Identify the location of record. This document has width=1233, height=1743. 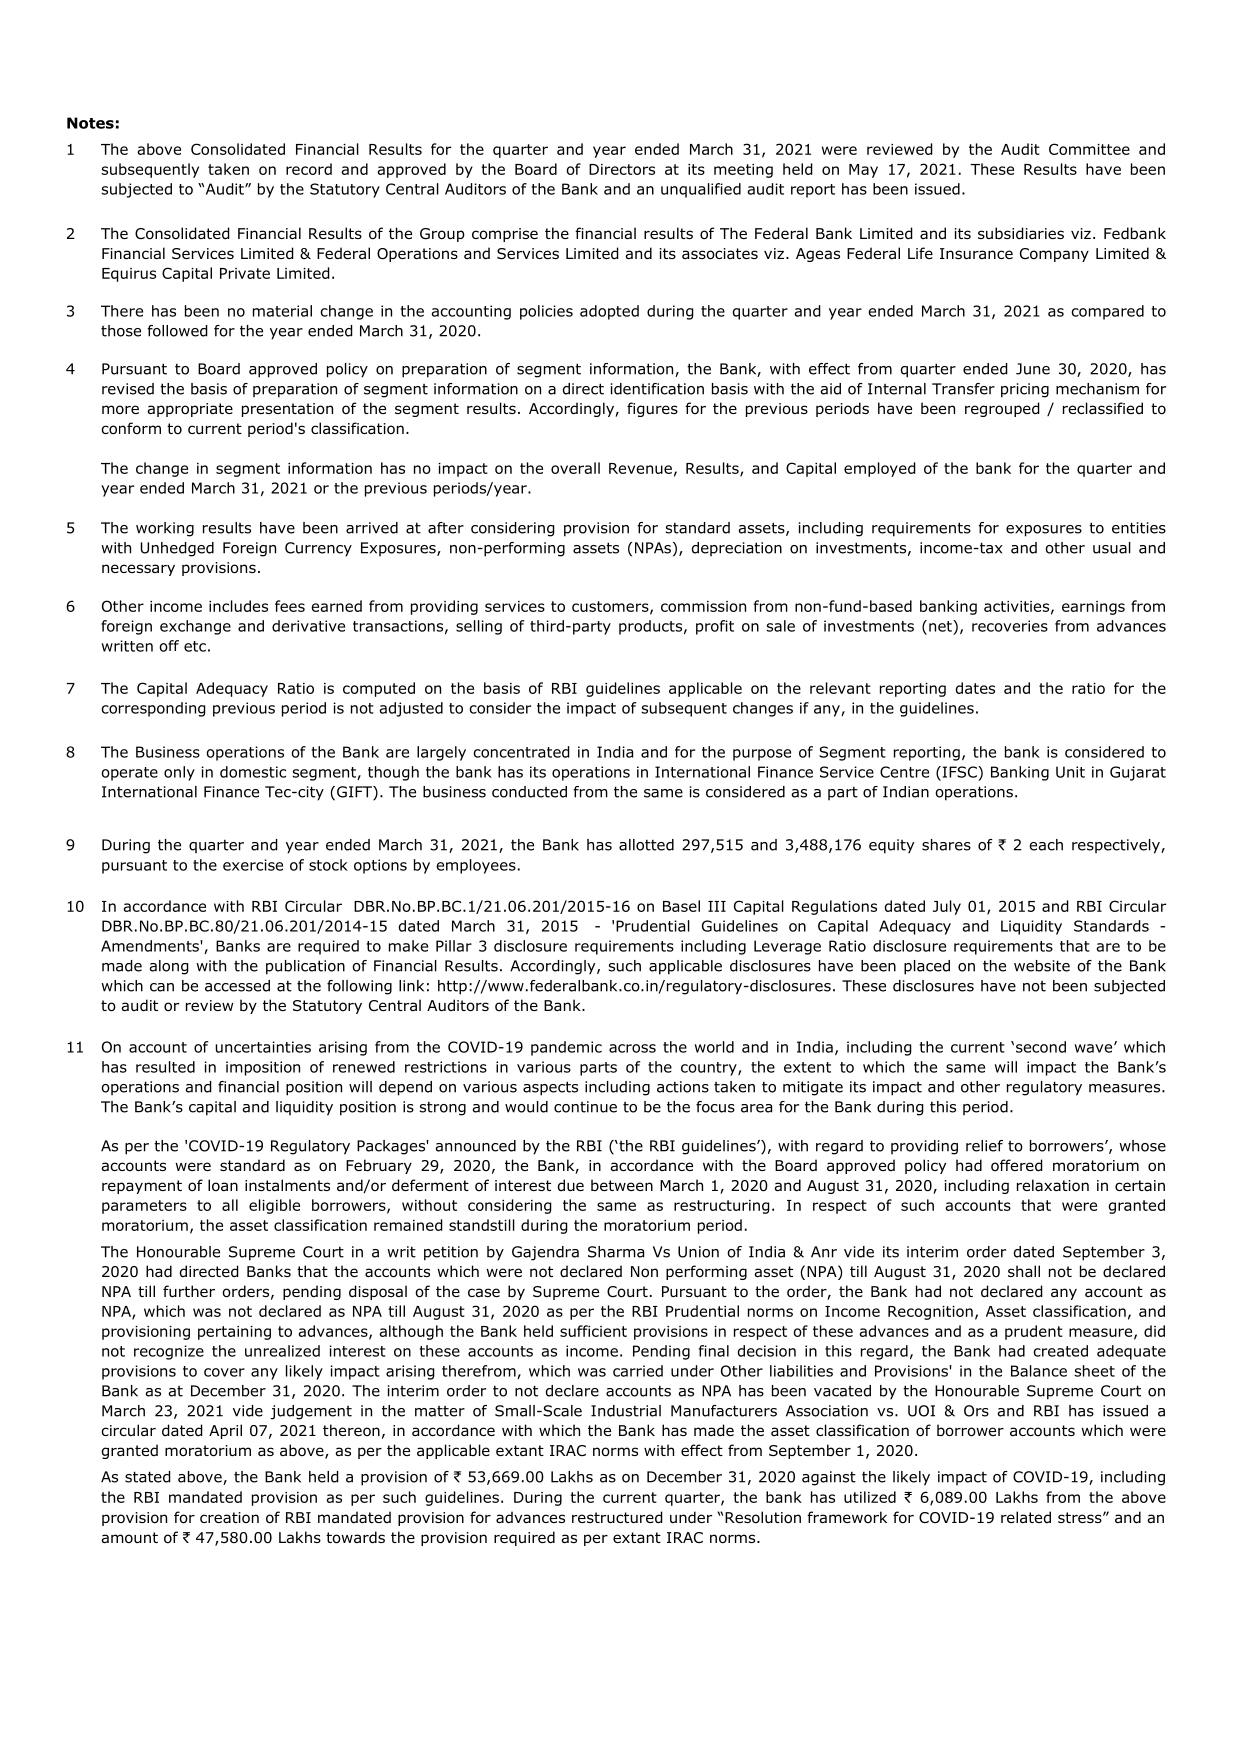
(309, 169).
